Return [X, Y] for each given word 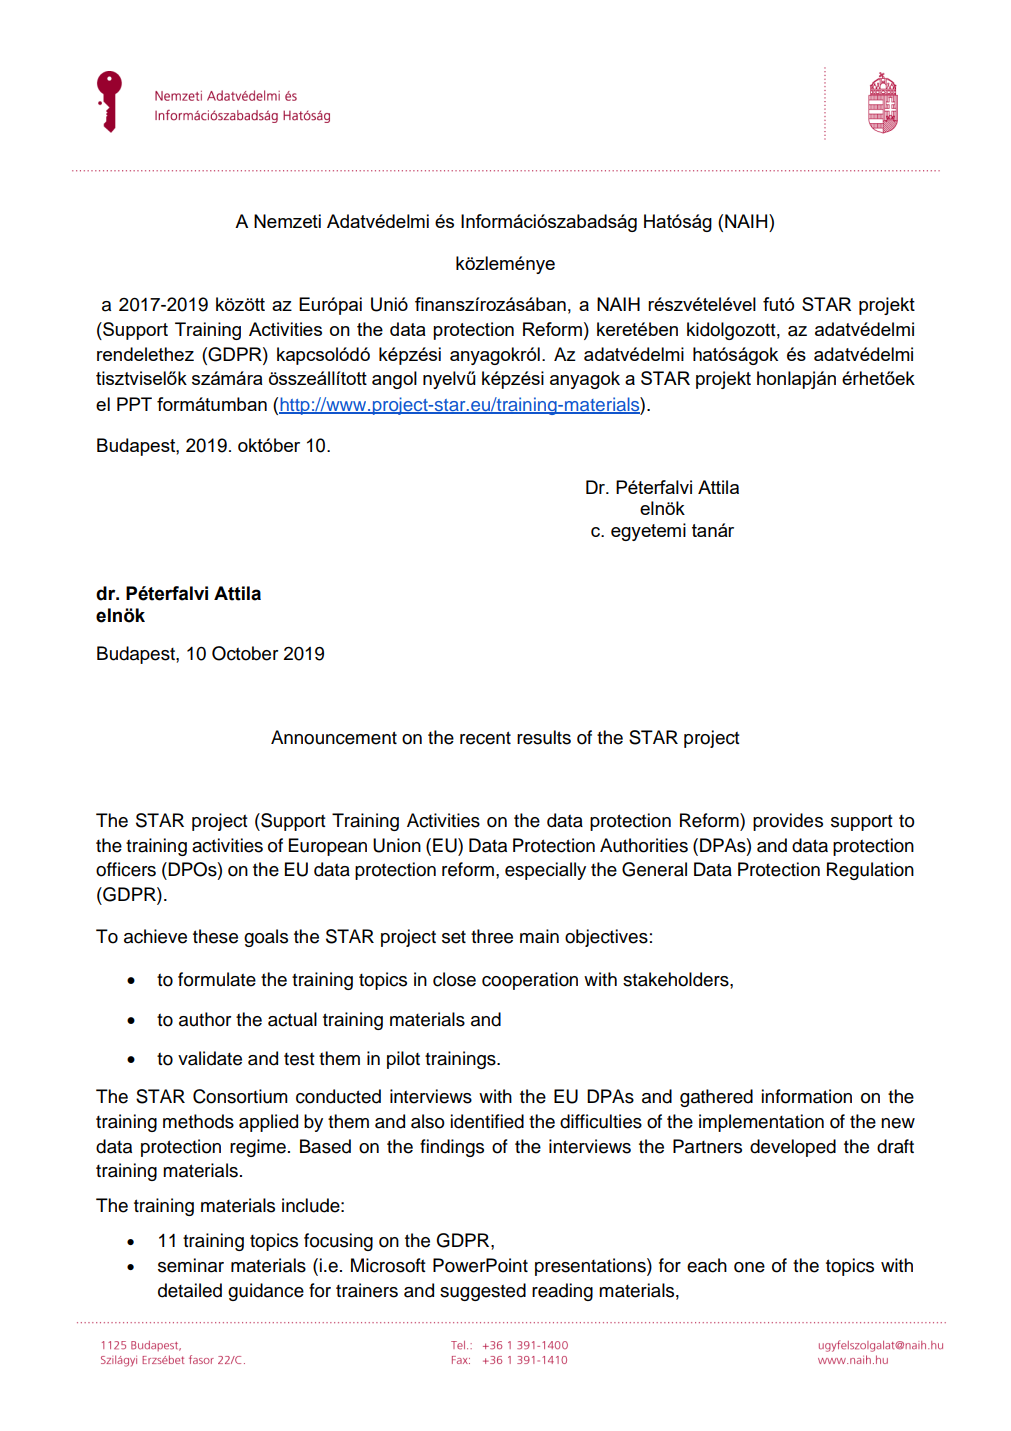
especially [545, 871]
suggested [483, 1292]
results [544, 737]
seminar [191, 1265]
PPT [134, 404]
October [245, 653]
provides [788, 822]
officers [126, 869]
